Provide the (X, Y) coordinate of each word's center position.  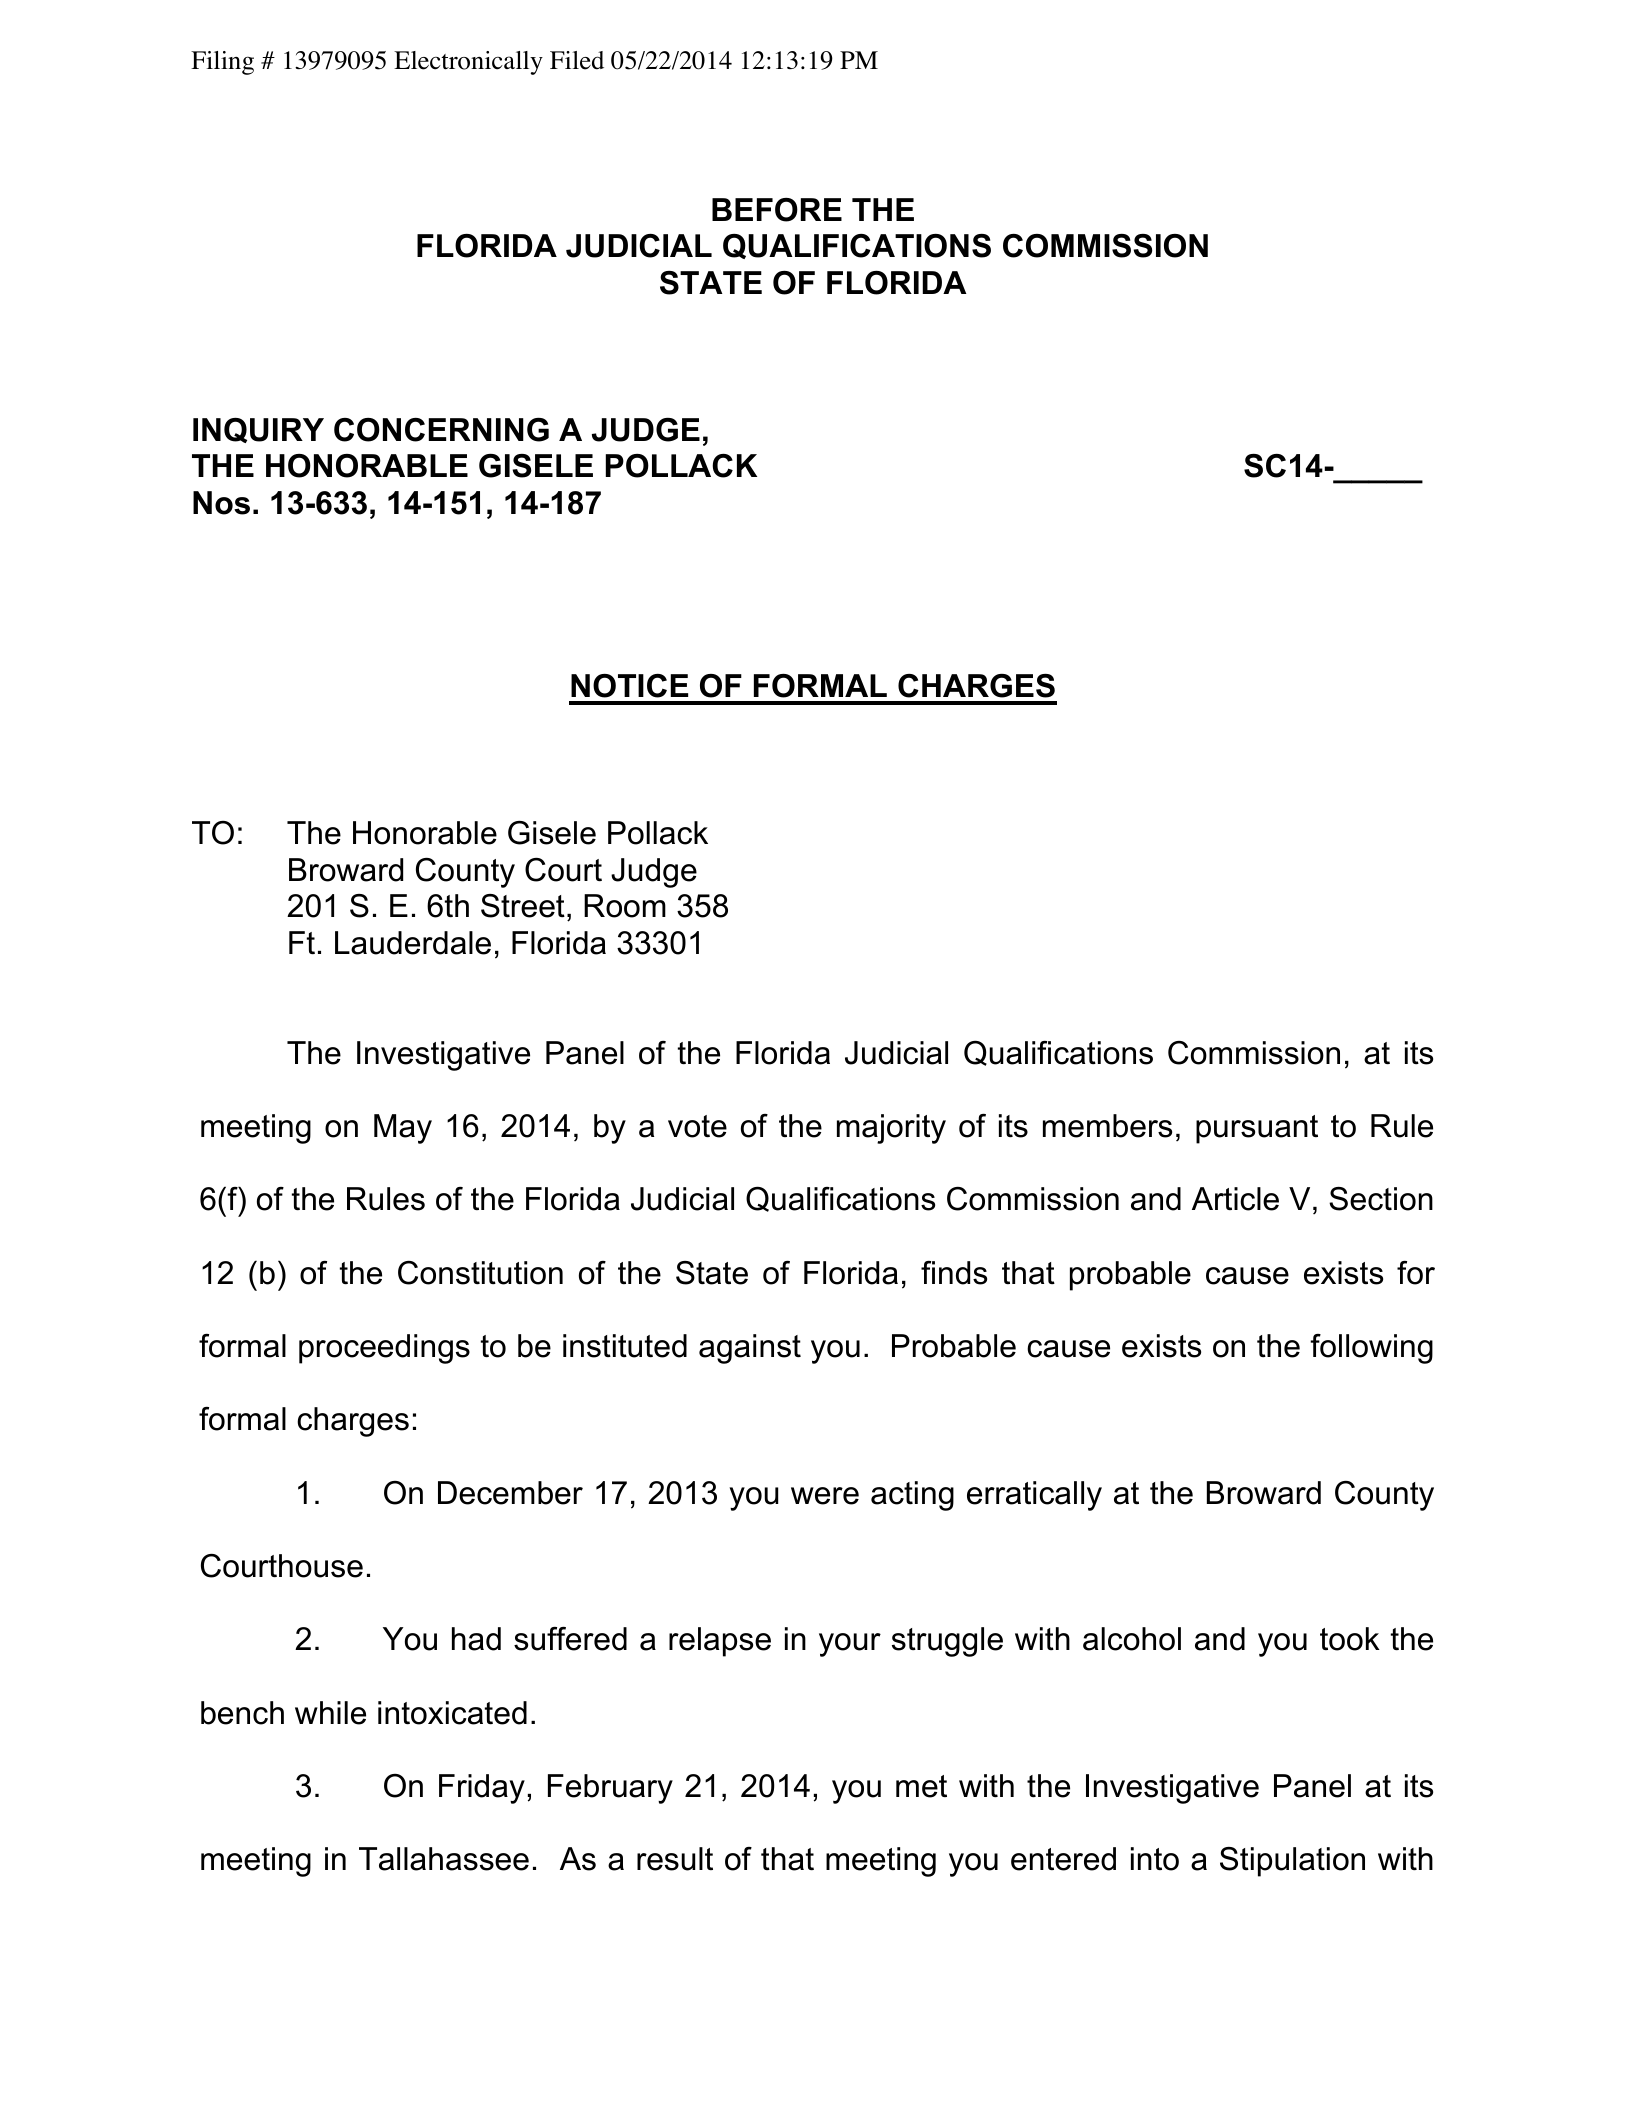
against (750, 1349)
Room (625, 906)
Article (1235, 1199)
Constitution (480, 1273)
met (921, 1786)
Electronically (468, 63)
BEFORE (777, 210)
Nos (221, 503)
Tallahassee (444, 1859)
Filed (577, 60)
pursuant (1257, 1129)
